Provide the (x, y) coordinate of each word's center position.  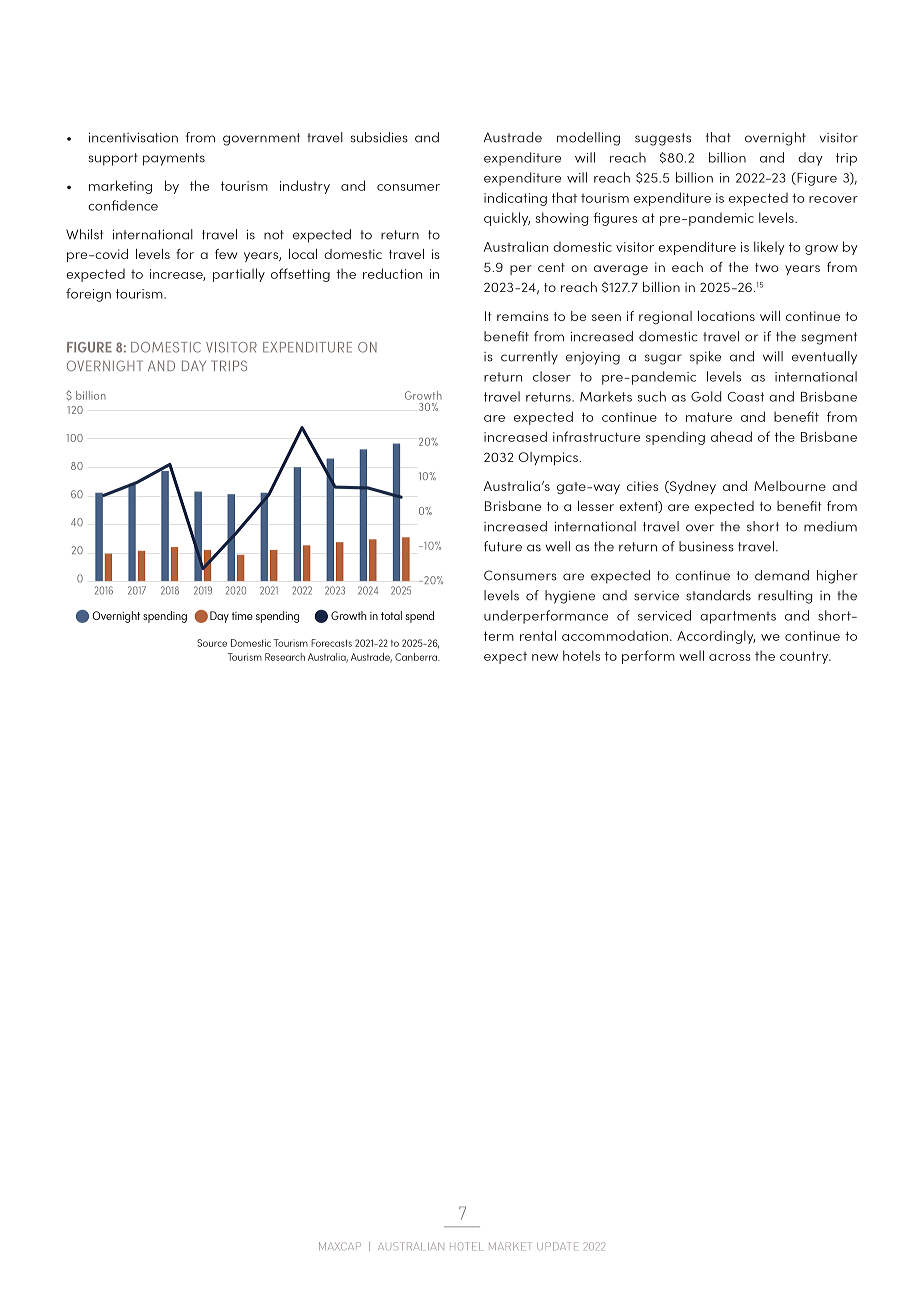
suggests (663, 139)
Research (285, 657)
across (730, 657)
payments (174, 159)
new (545, 657)
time (242, 616)
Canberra (417, 657)
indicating (515, 199)
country (805, 657)
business (706, 546)
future (503, 546)
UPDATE (557, 1246)
